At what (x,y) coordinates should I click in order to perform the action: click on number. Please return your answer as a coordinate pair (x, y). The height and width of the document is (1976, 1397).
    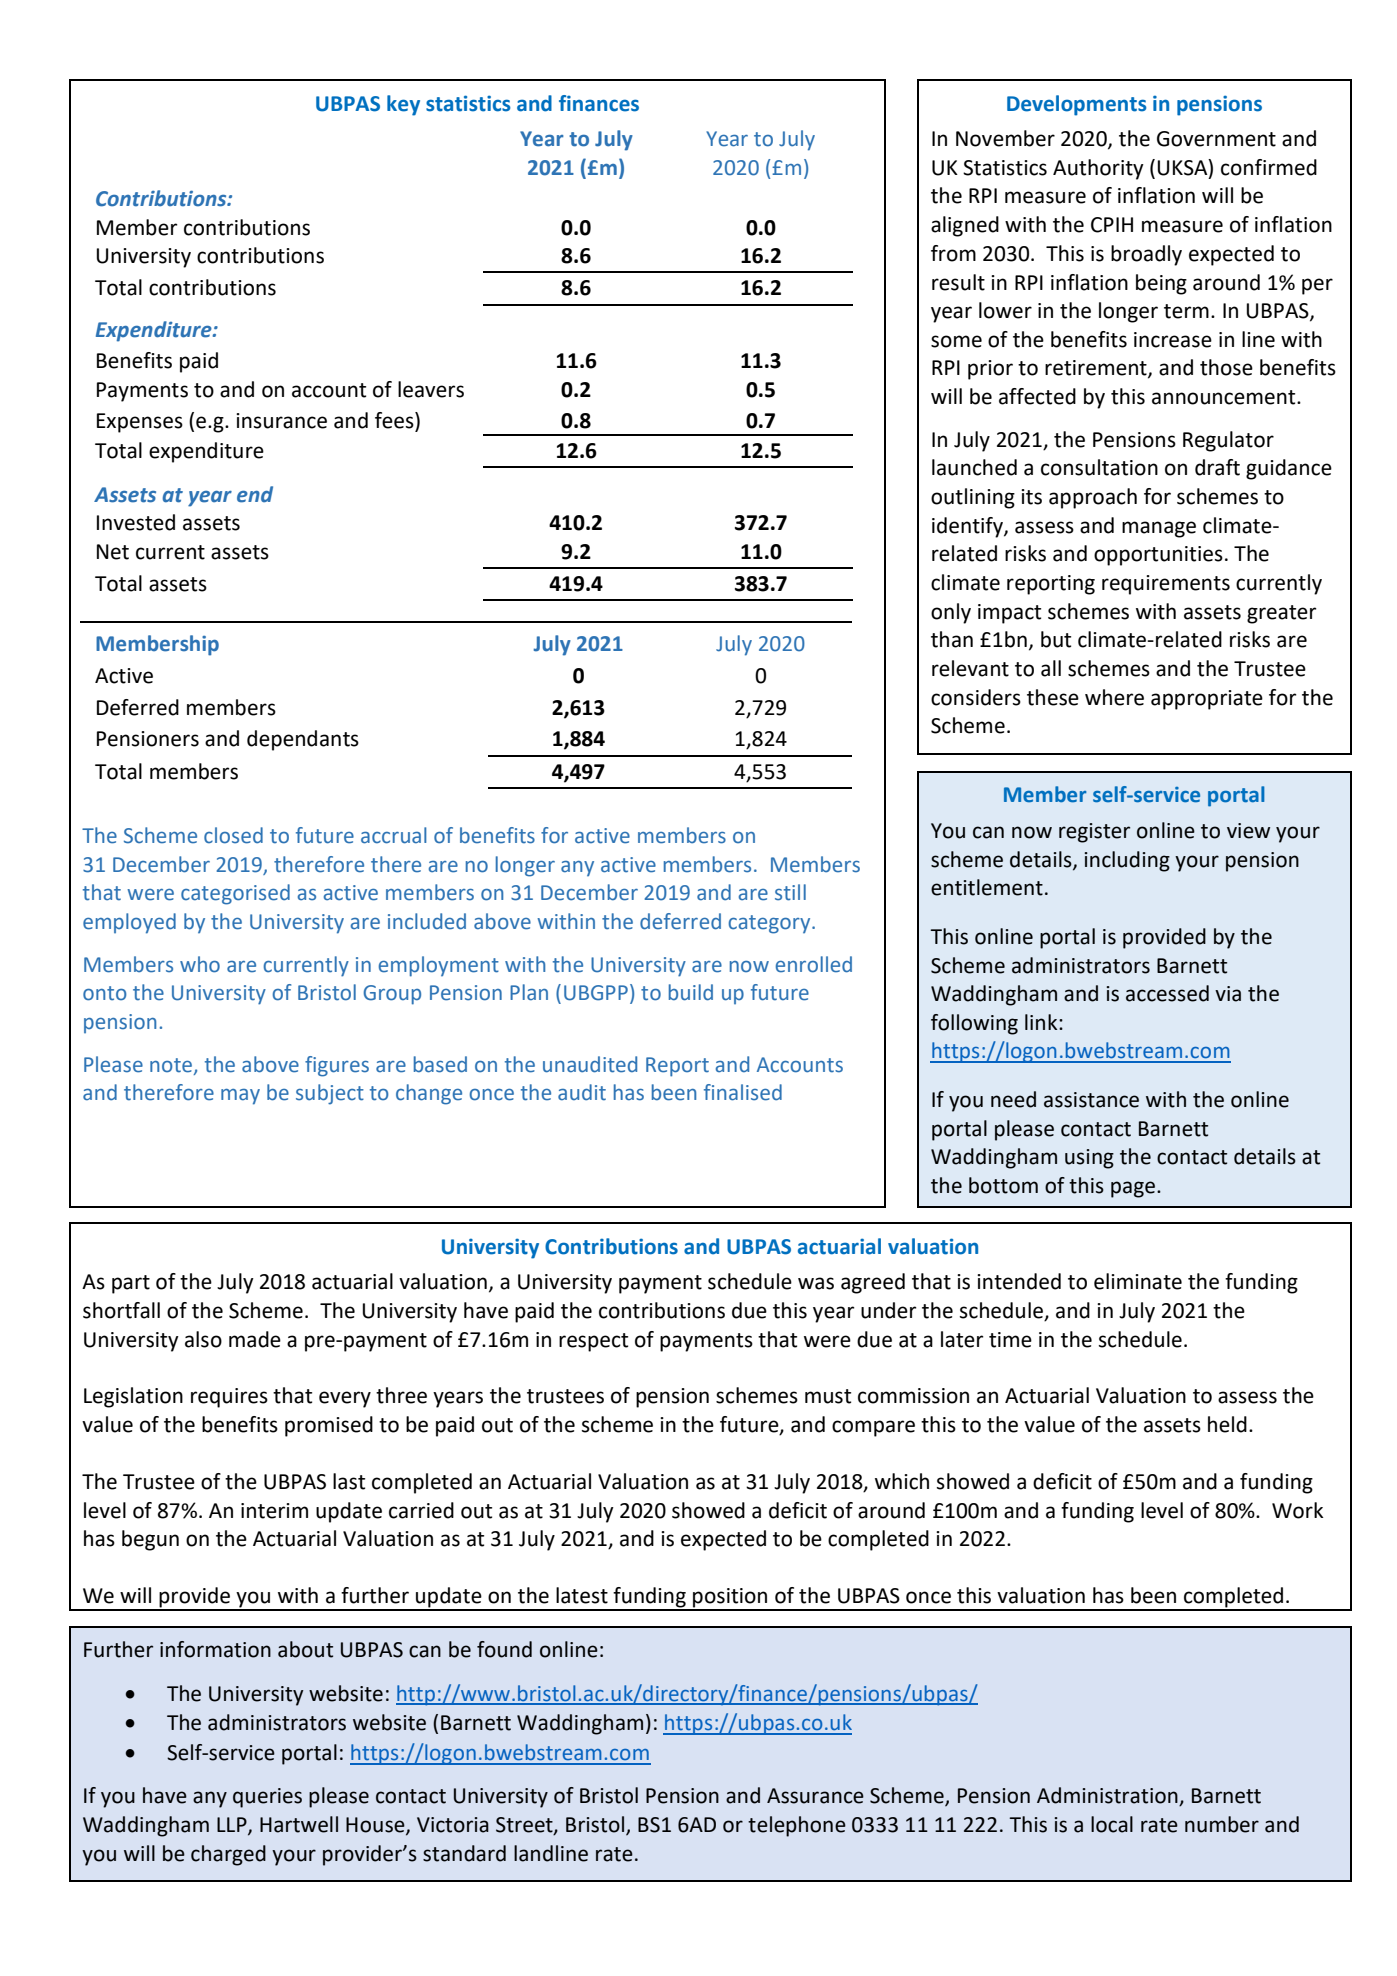
    Looking at the image, I should click on (1222, 1824).
